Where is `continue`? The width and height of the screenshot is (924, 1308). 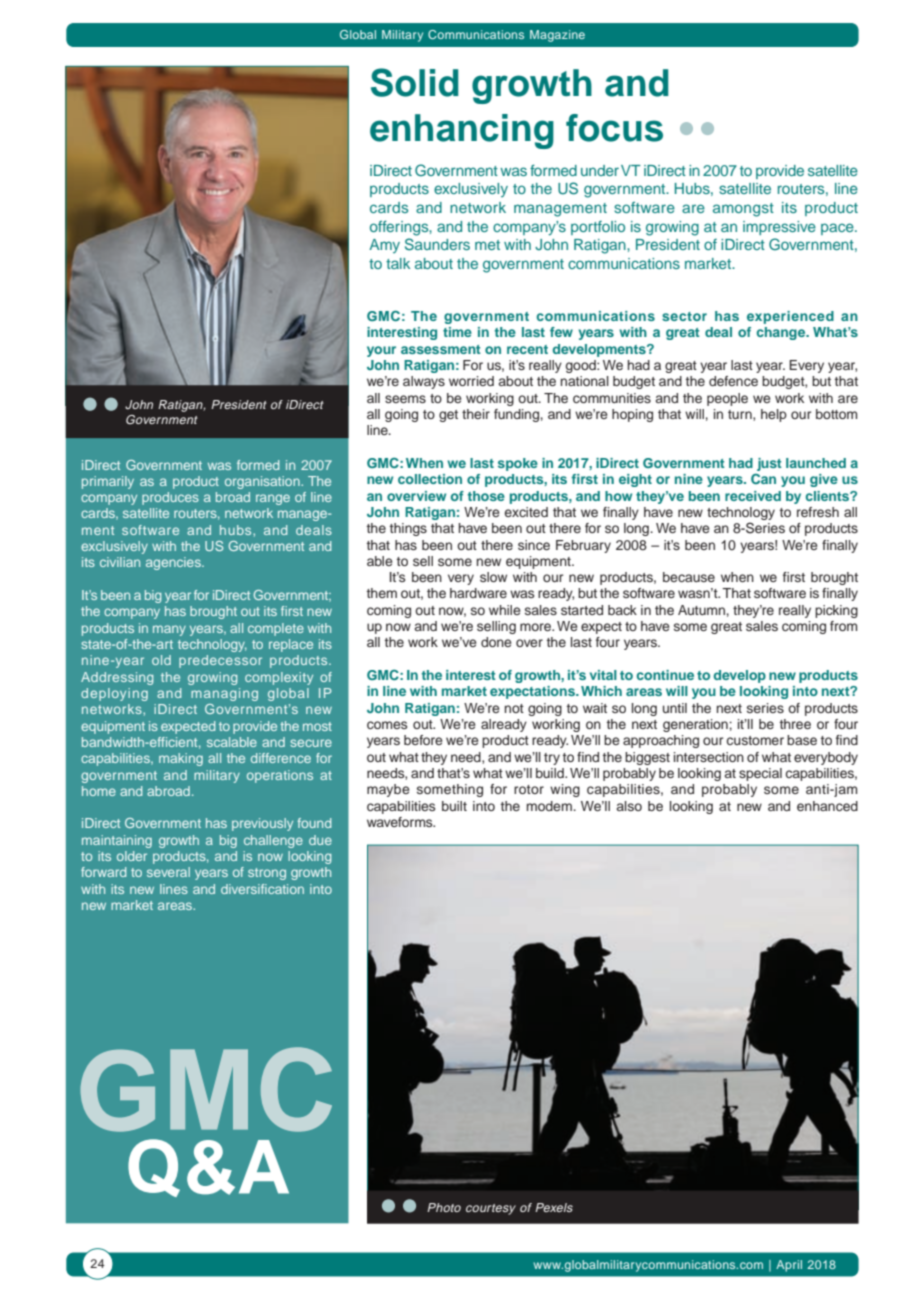
continue is located at coordinates (665, 675).
